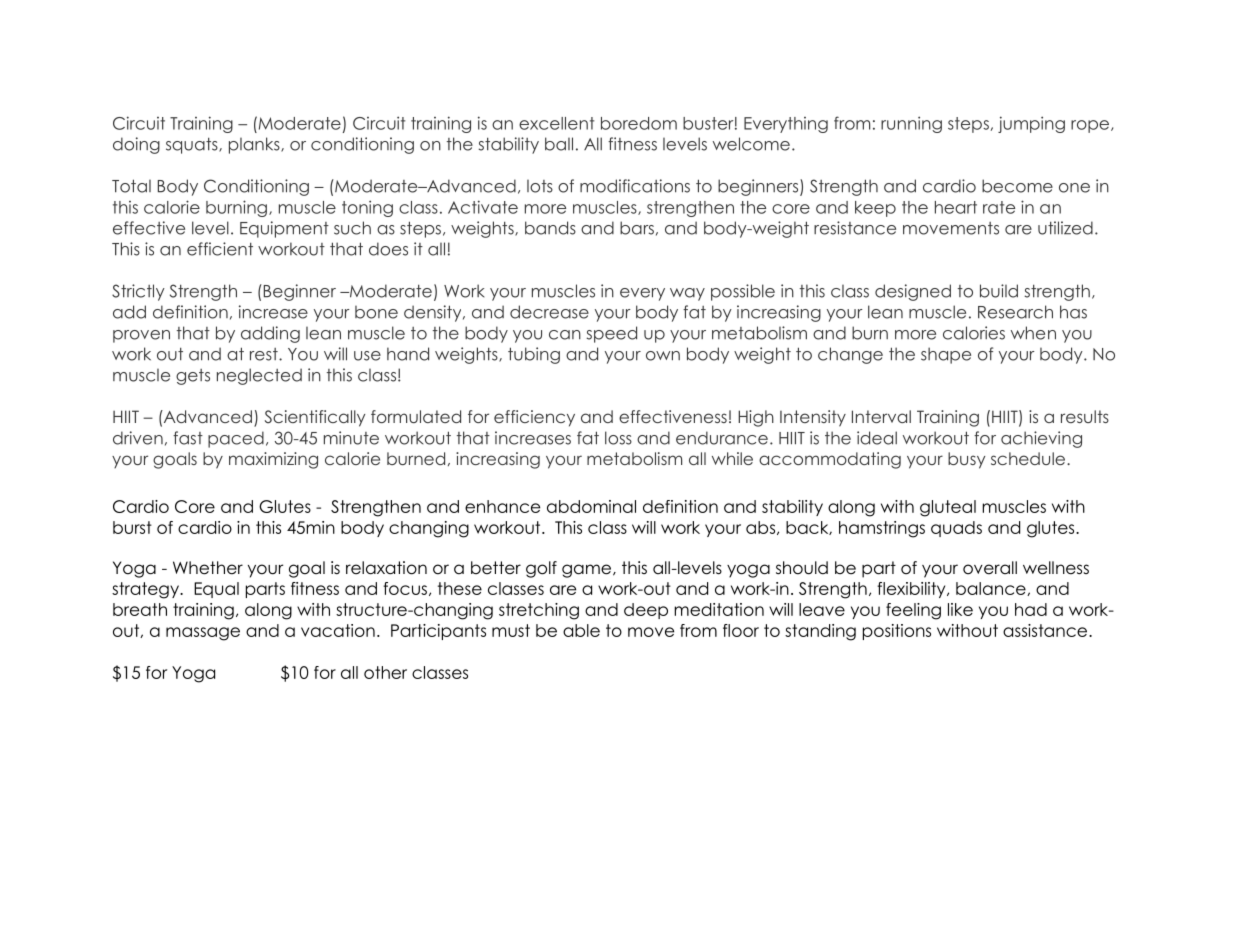  Describe the element at coordinates (1015, 312) in the page. I see `Research` at that location.
